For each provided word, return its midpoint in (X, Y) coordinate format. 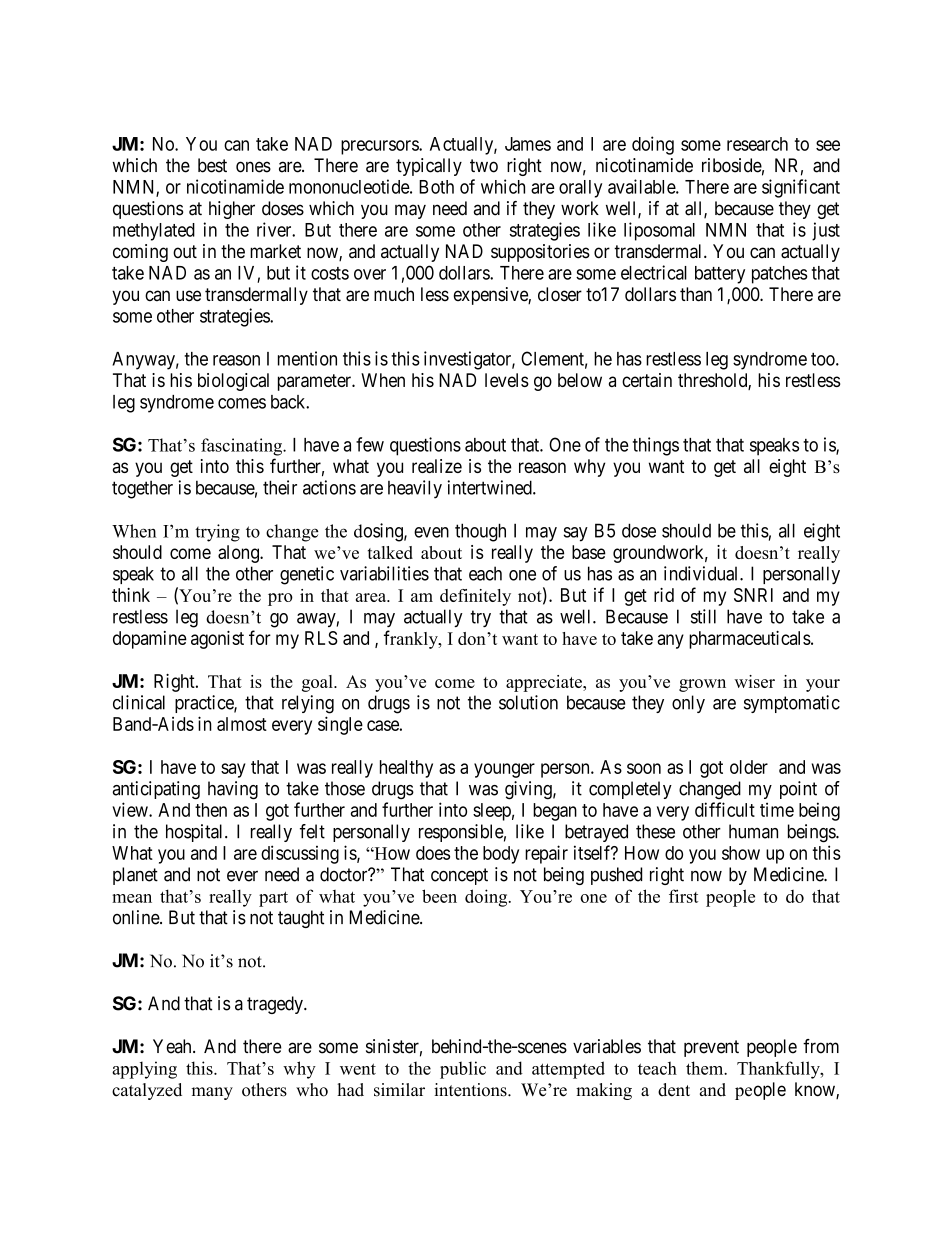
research (757, 144)
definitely (475, 597)
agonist (217, 640)
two (484, 166)
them (706, 1068)
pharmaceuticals (750, 640)
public (463, 1070)
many (212, 1093)
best (212, 165)
